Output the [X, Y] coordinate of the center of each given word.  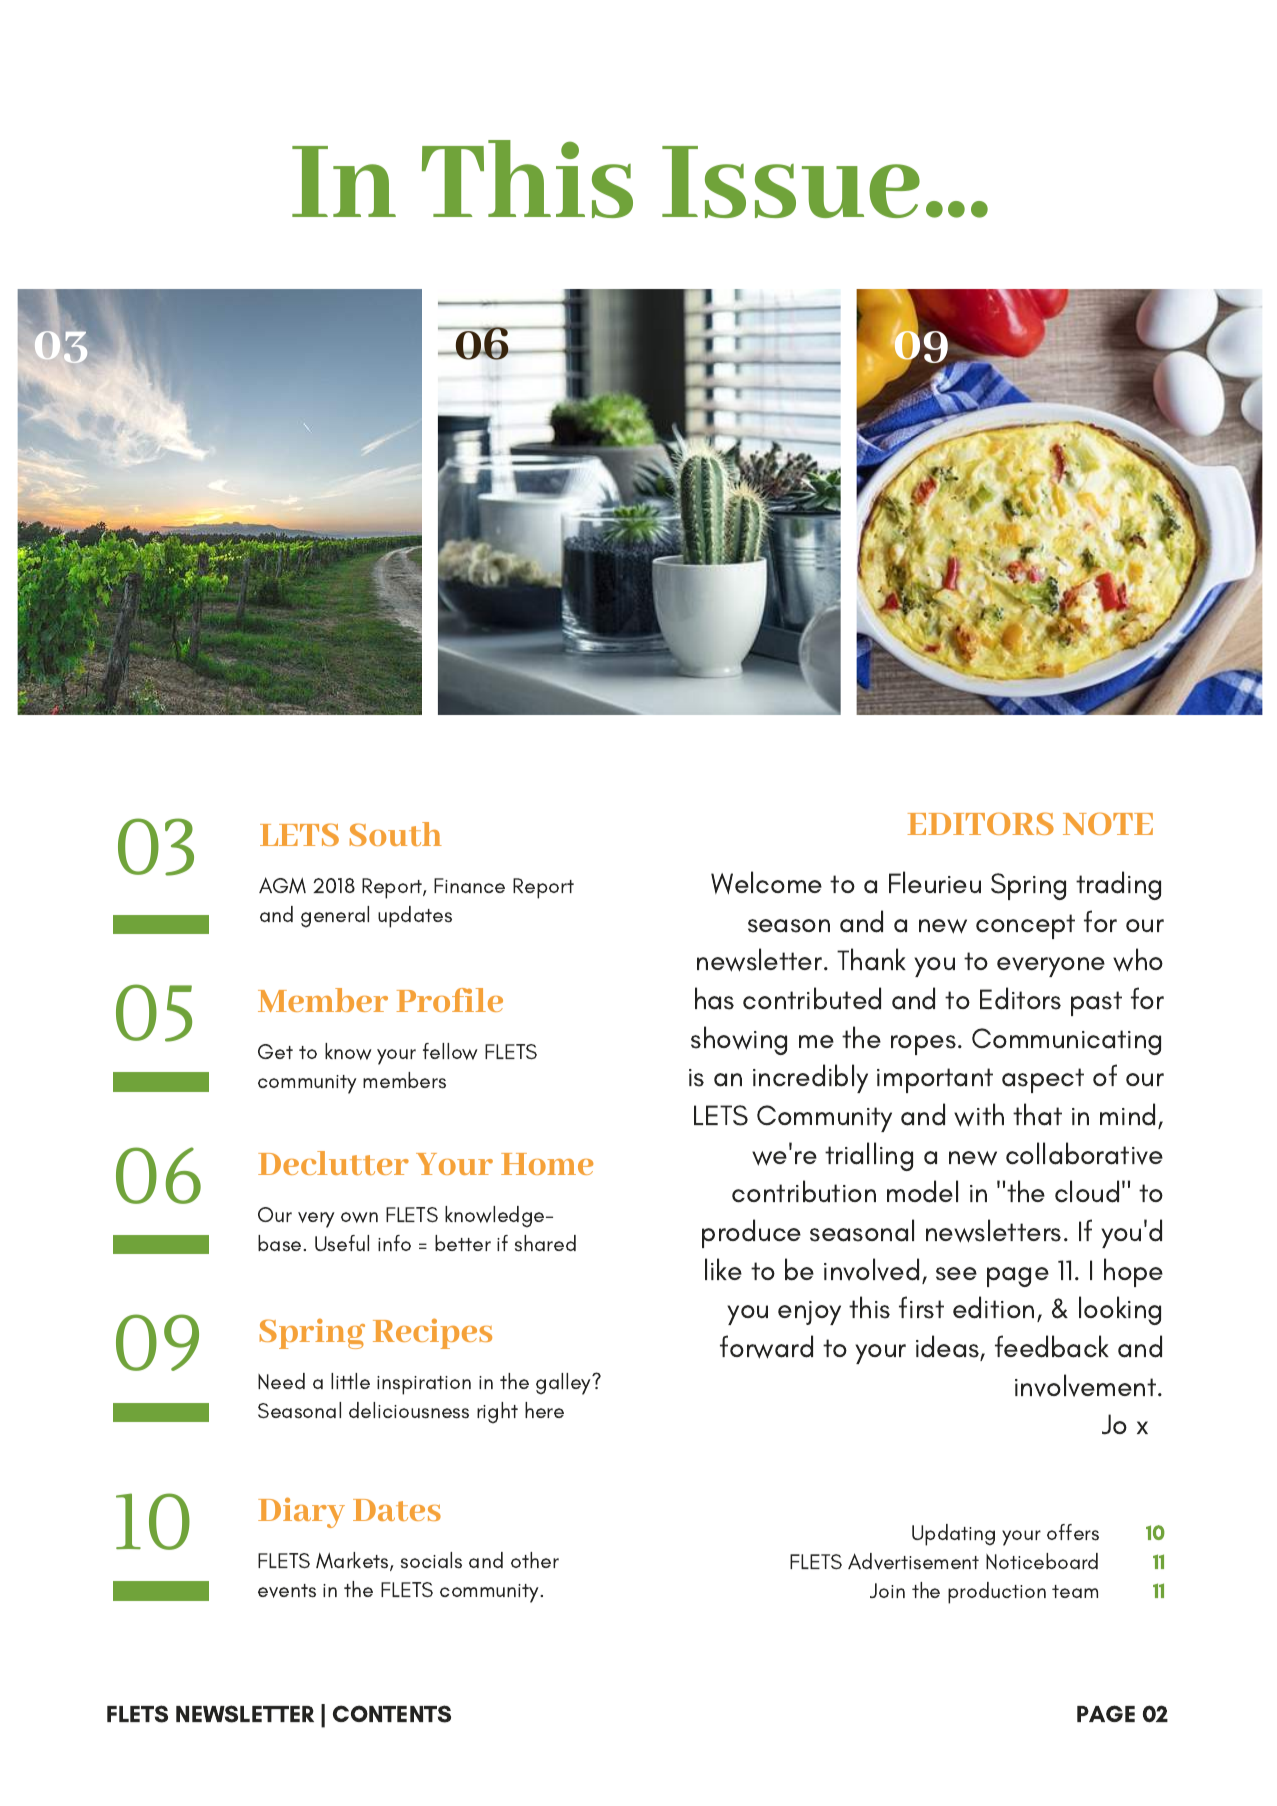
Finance [469, 885]
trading [1118, 885]
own [359, 1217]
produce [751, 1233]
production [997, 1593]
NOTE [1108, 823]
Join [887, 1590]
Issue [791, 182]
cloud [1087, 1191]
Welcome [766, 882]
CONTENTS [392, 1714]
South [396, 834]
